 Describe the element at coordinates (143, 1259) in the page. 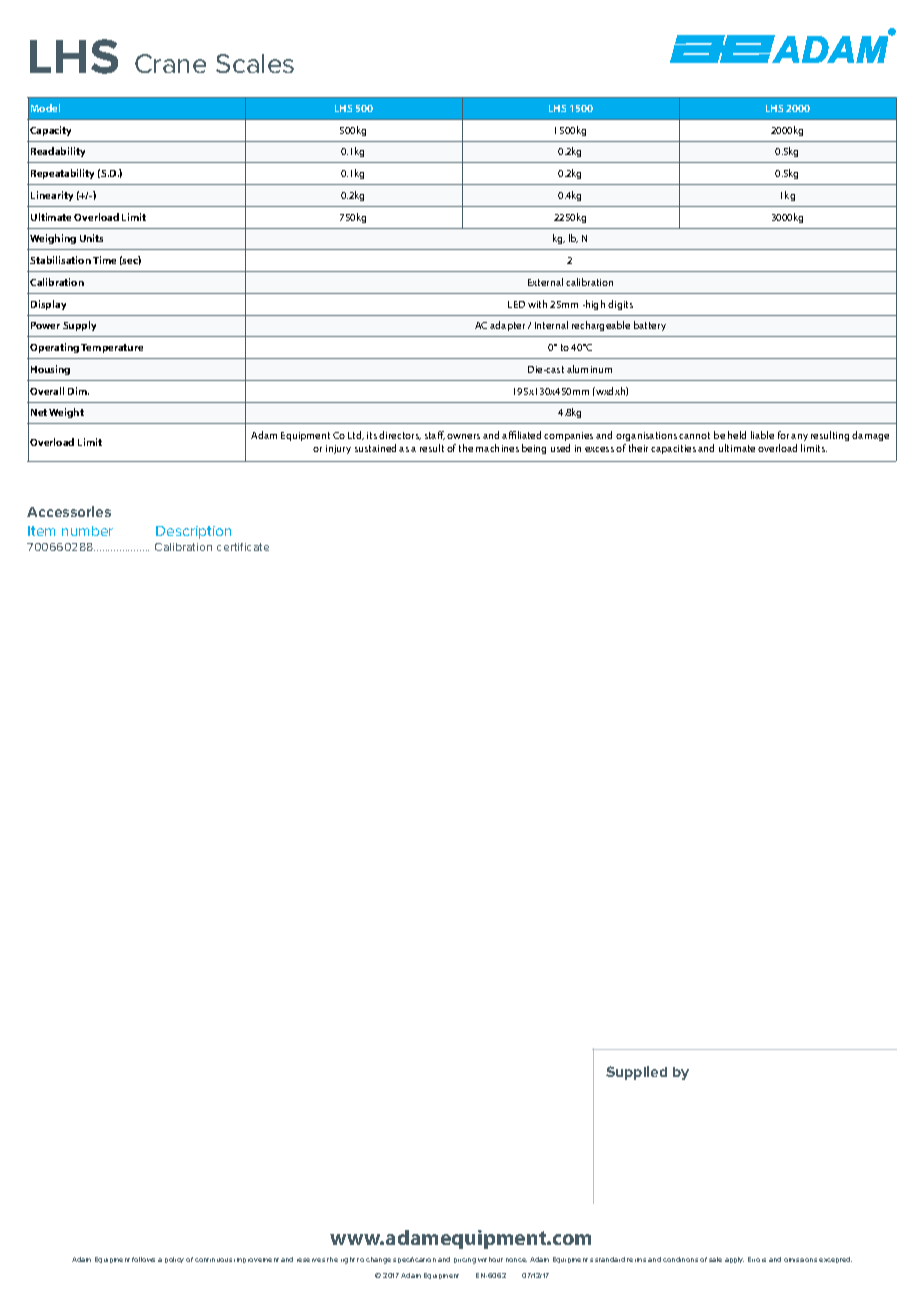

I see `follows` at that location.
